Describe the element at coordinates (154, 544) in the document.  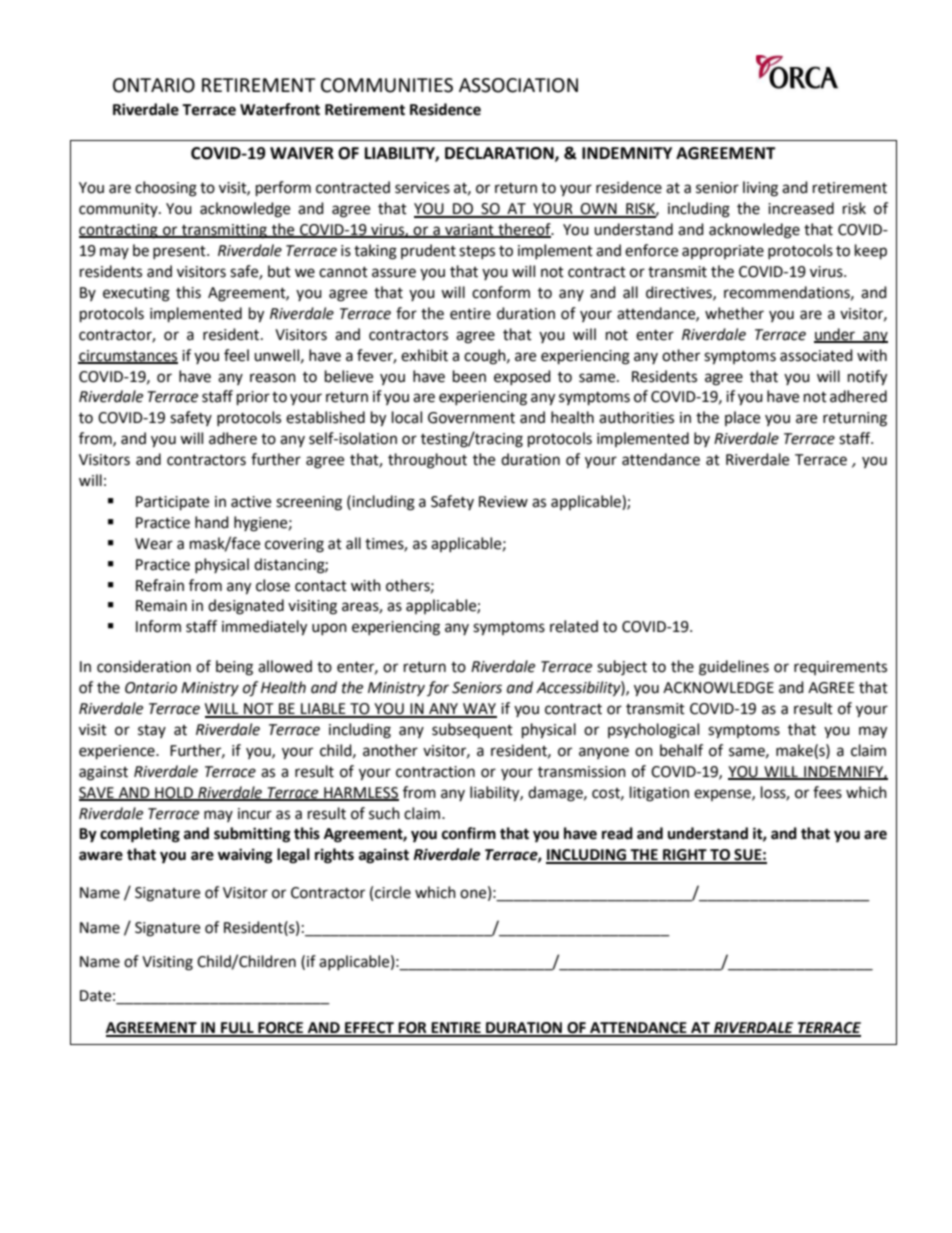
I see `Wear` at that location.
